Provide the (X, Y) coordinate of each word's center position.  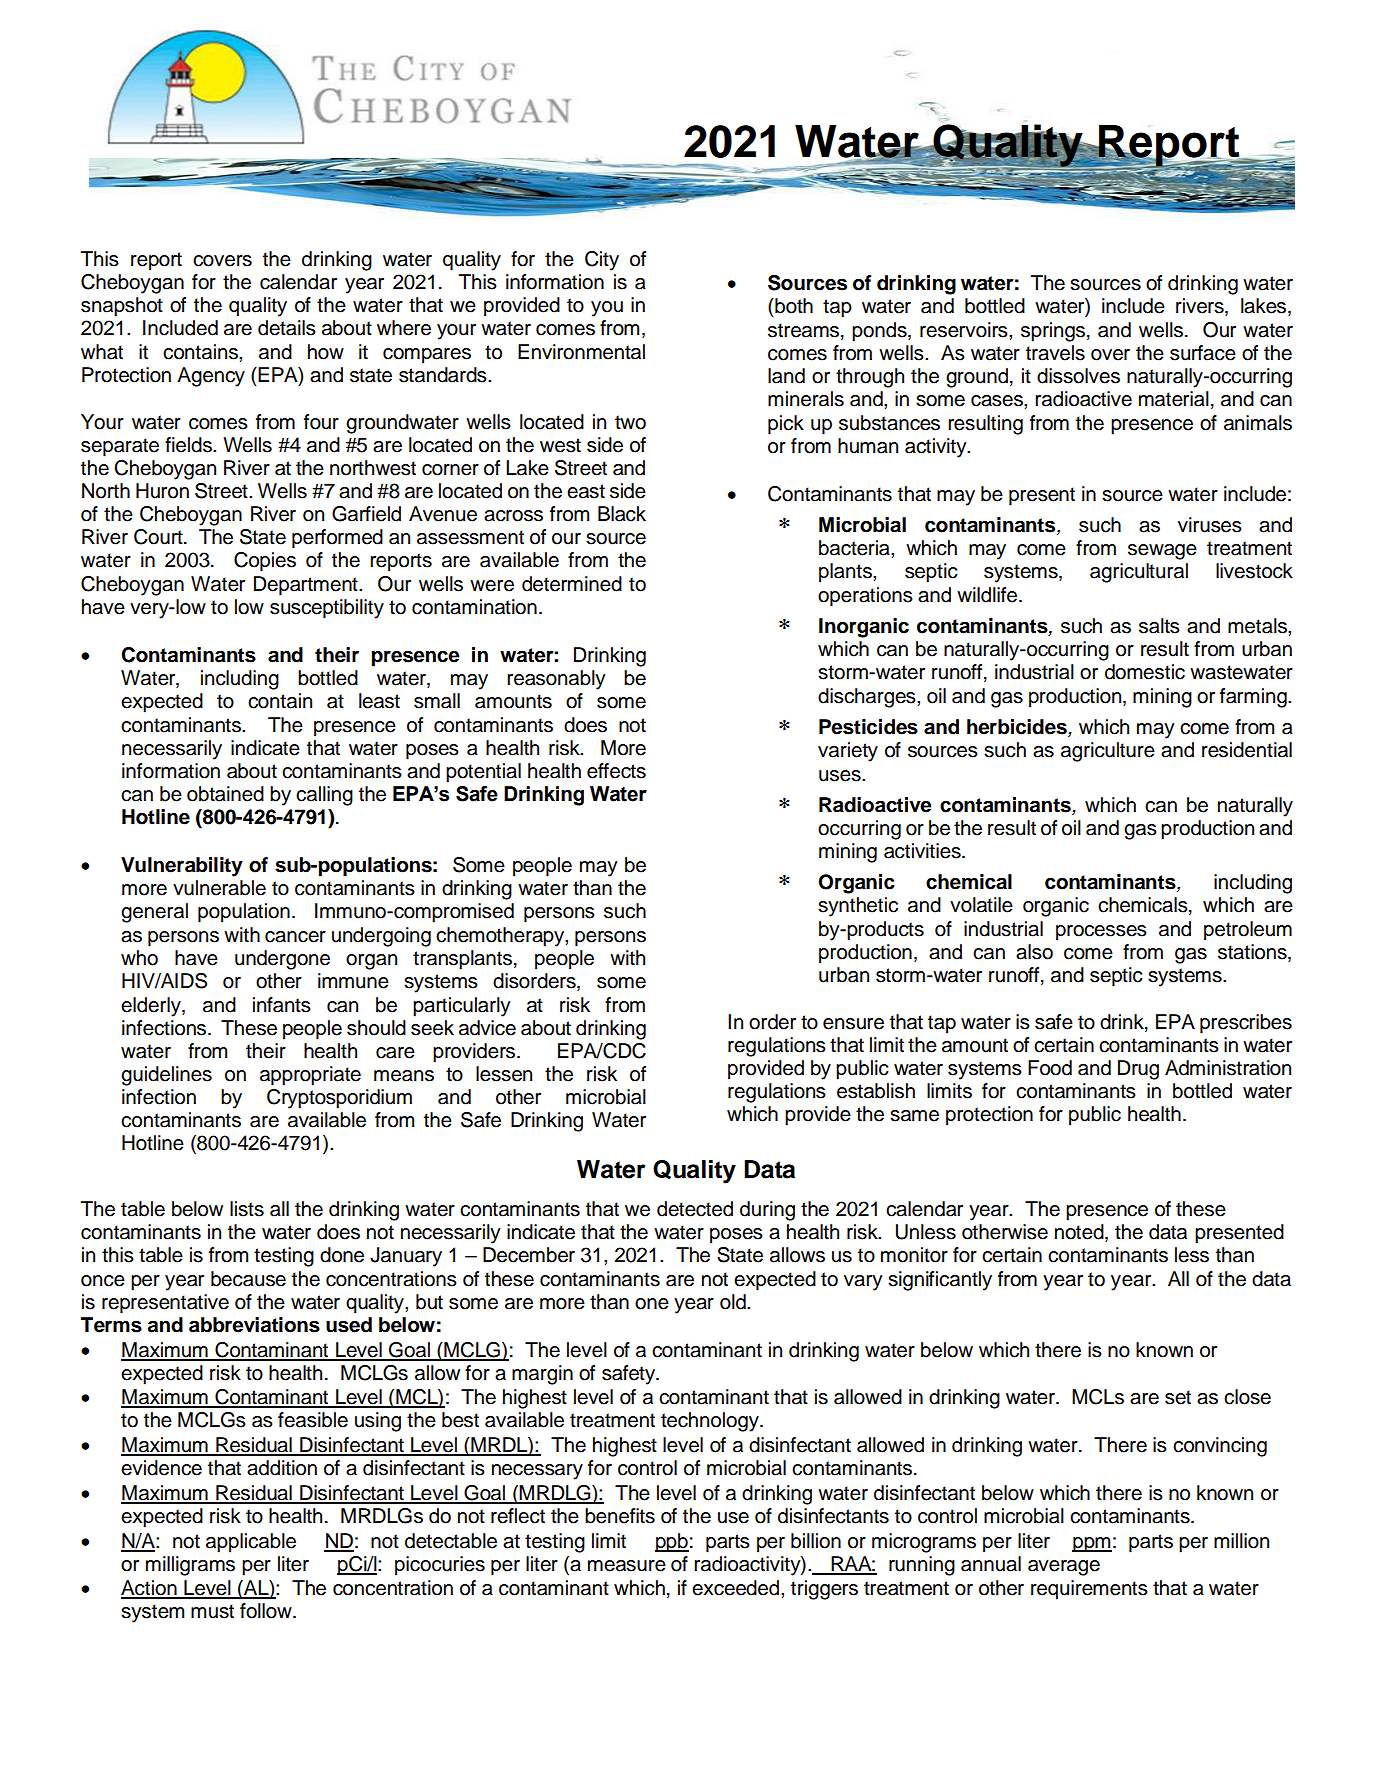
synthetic (858, 907)
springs (1053, 332)
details (287, 328)
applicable (251, 1543)
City (602, 261)
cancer (295, 937)
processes (1101, 933)
